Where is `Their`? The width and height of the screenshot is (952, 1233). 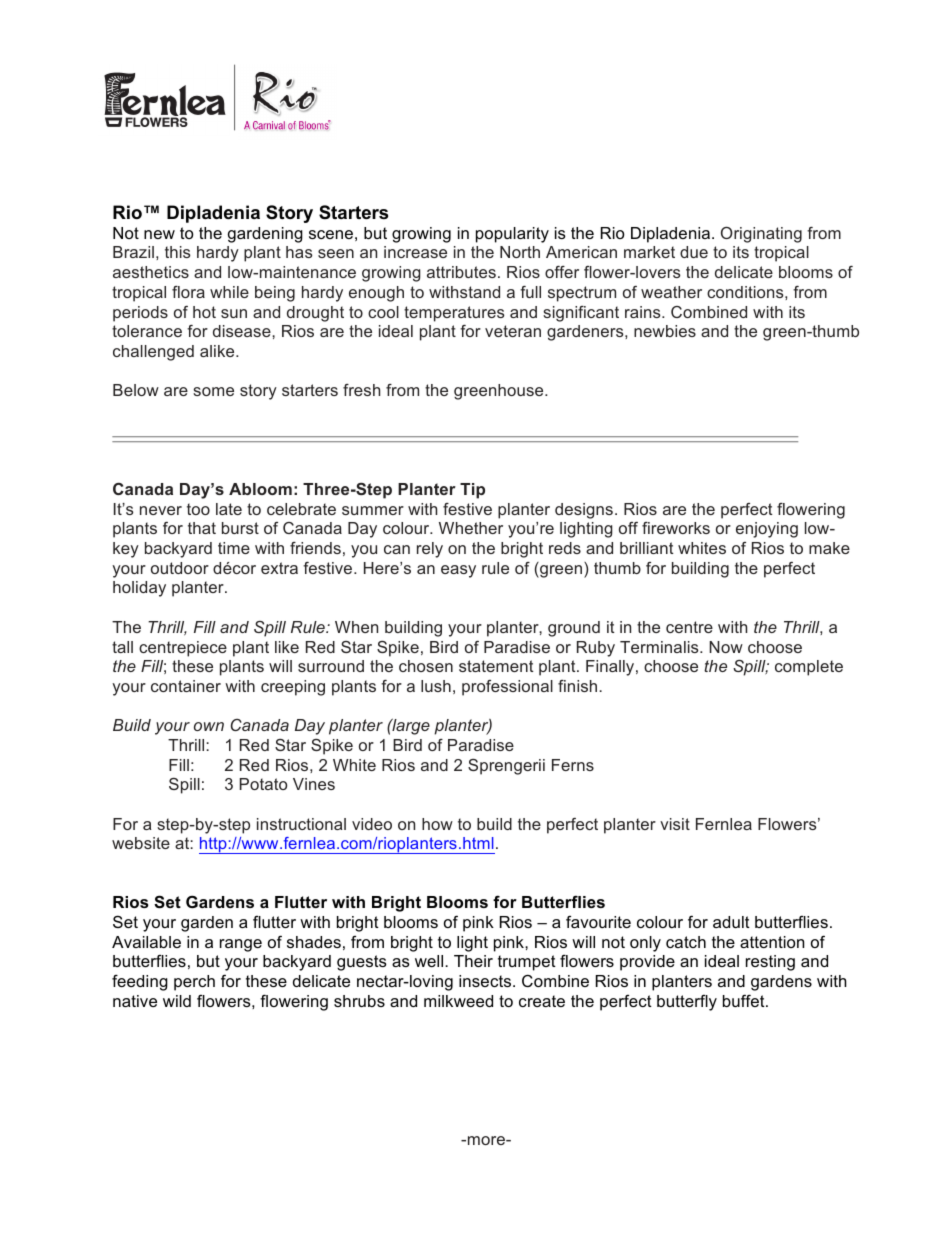 Their is located at coordinates (473, 961).
